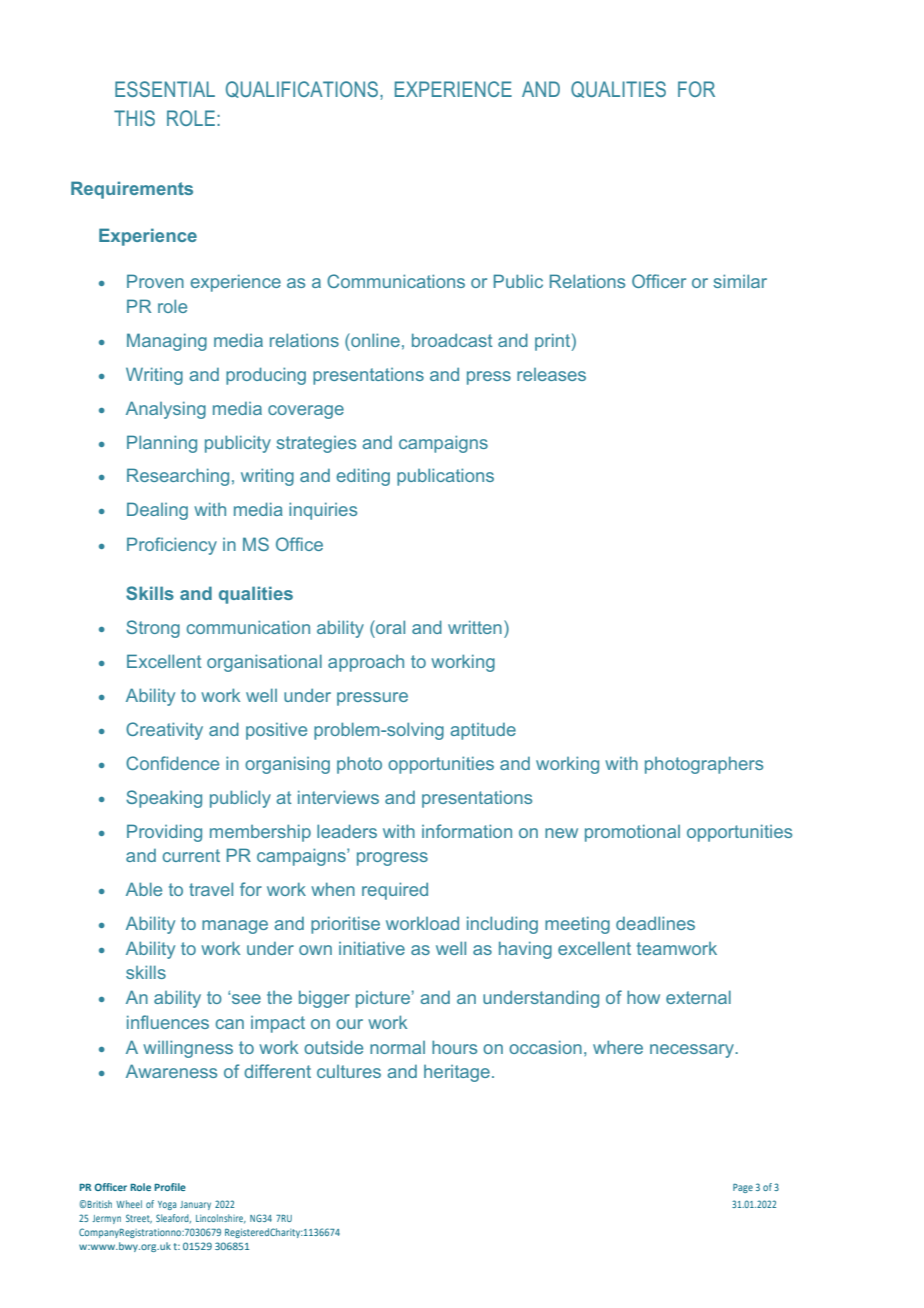  What do you see at coordinates (740, 281) in the screenshot?
I see `similar` at bounding box center [740, 281].
